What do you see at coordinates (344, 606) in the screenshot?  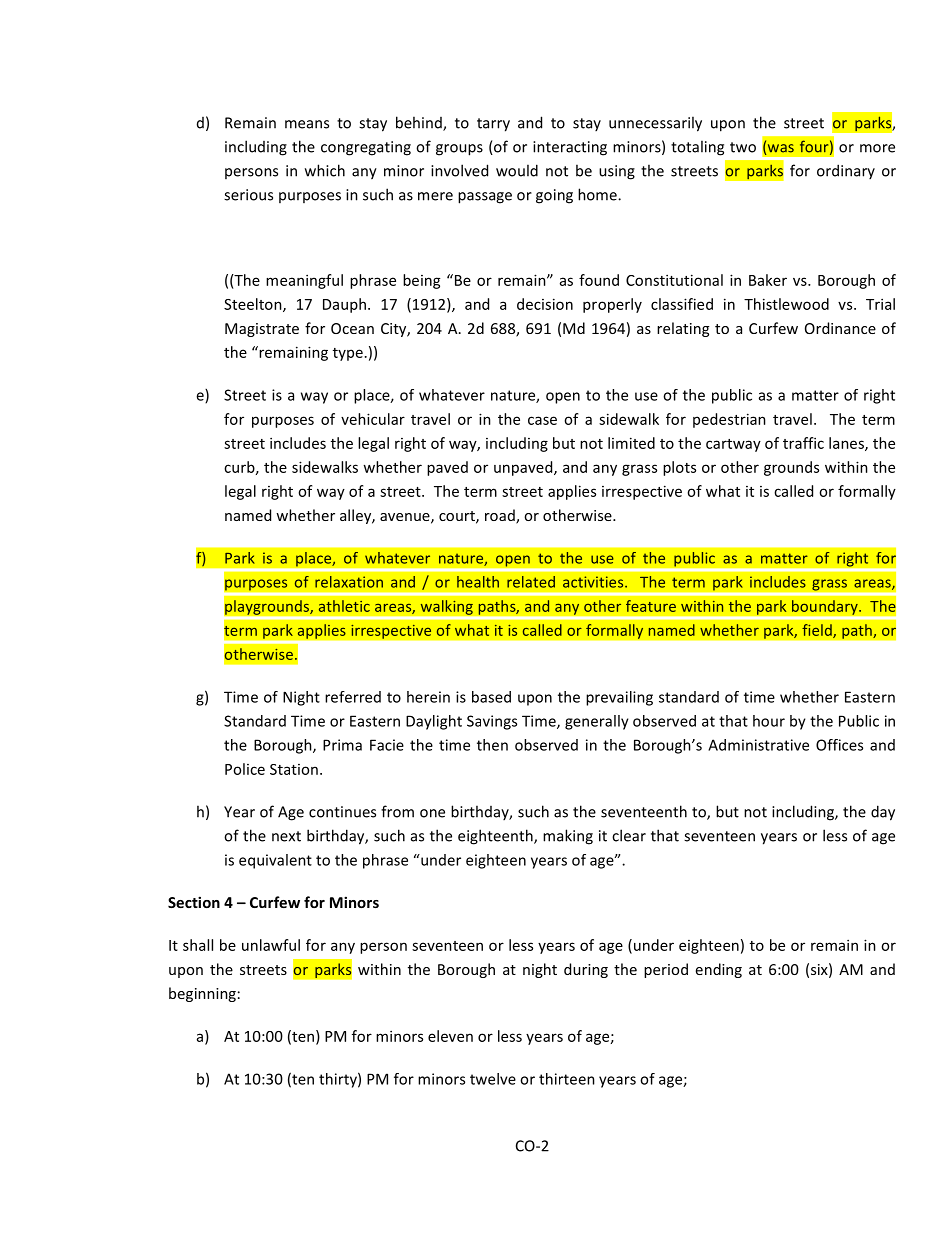 I see `athletic` at bounding box center [344, 606].
